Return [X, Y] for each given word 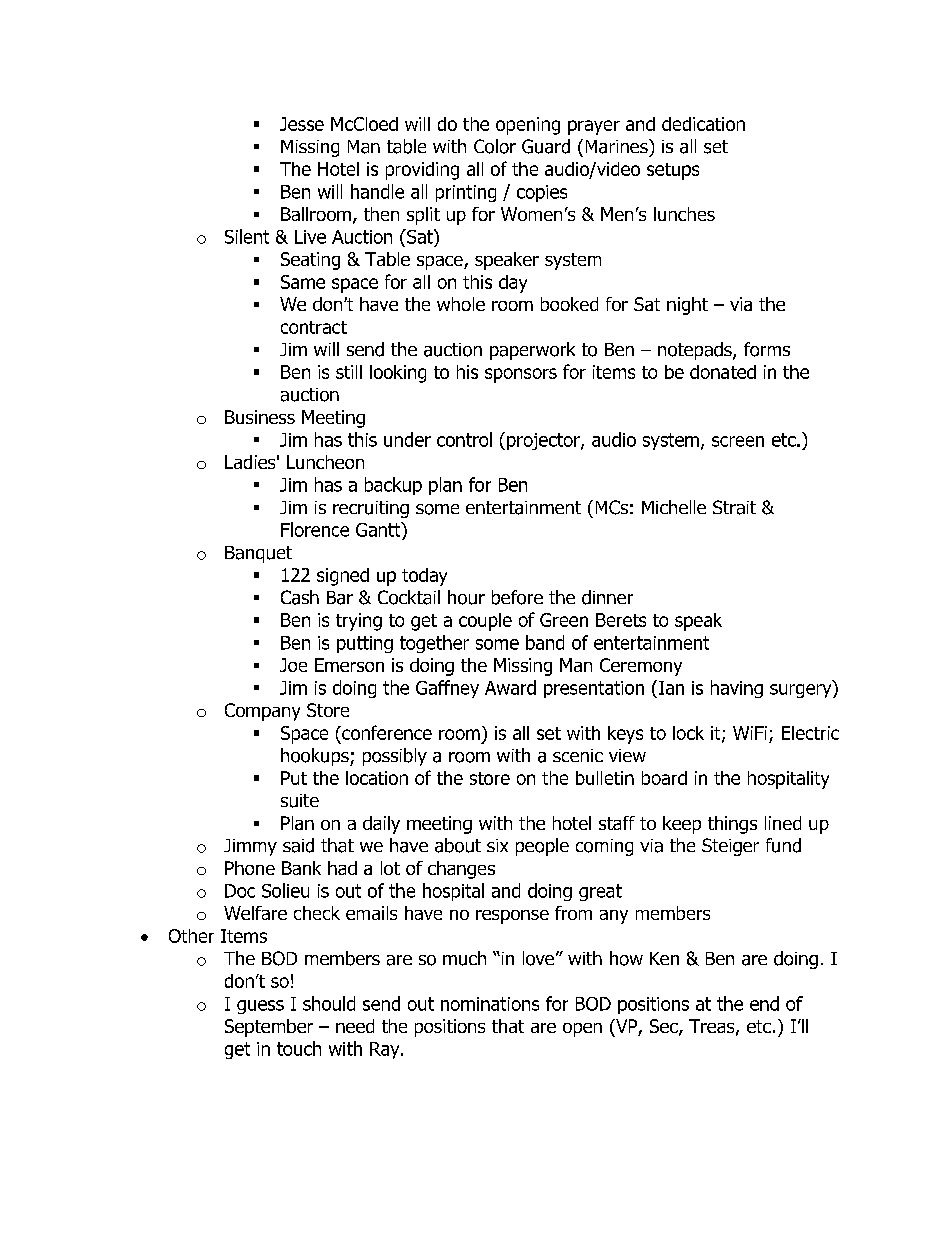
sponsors [521, 375]
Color [495, 146]
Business [260, 417]
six [497, 845]
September [269, 1028]
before [517, 597]
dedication [703, 124]
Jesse [302, 124]
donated [723, 372]
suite [300, 801]
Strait [734, 507]
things [732, 825]
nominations [490, 1004]
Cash [300, 597]
